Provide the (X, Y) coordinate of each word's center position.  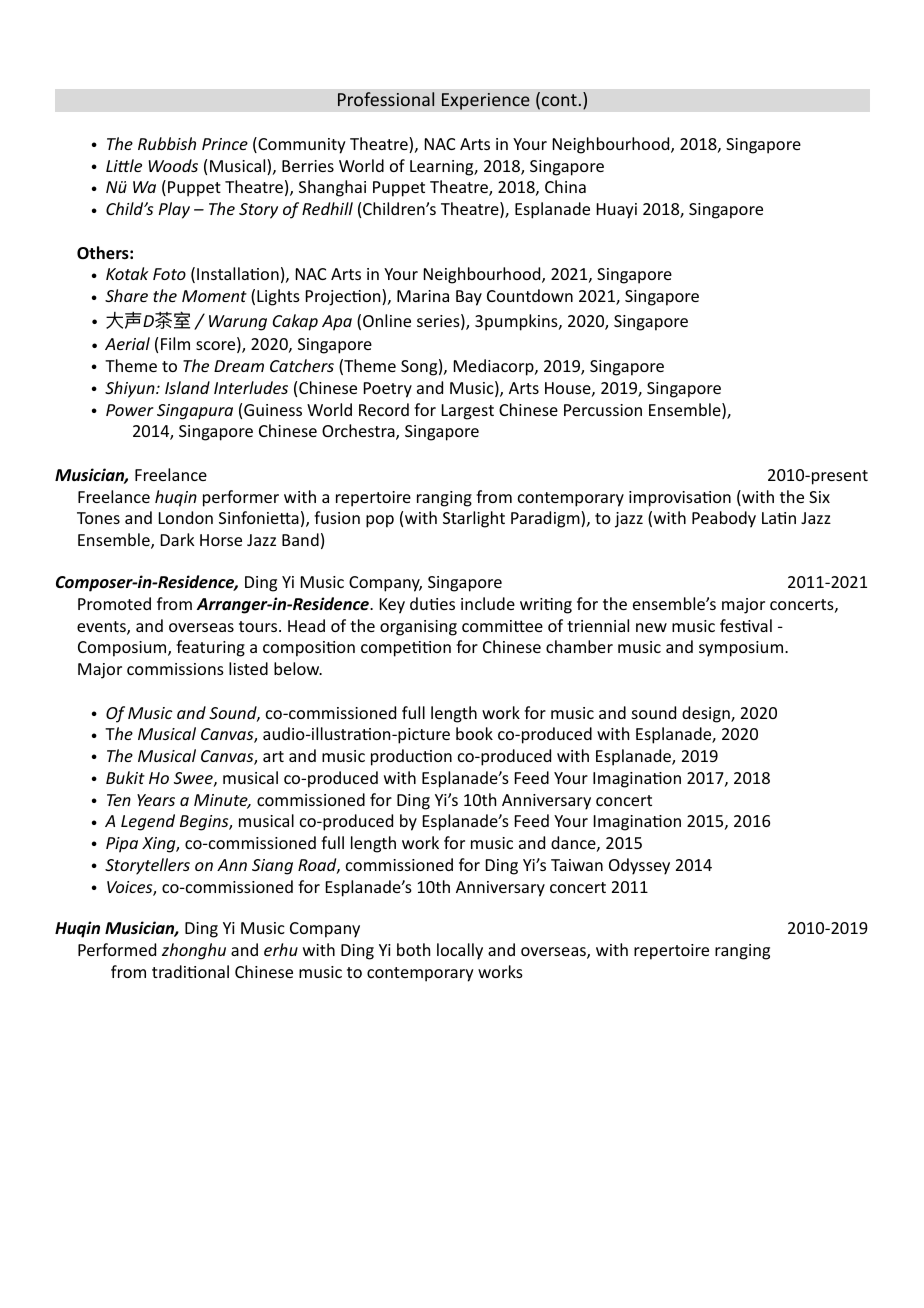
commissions (175, 669)
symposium (742, 649)
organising (418, 628)
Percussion (603, 410)
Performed (117, 949)
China (565, 186)
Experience (486, 101)
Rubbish (167, 143)
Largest (468, 412)
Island (187, 387)
